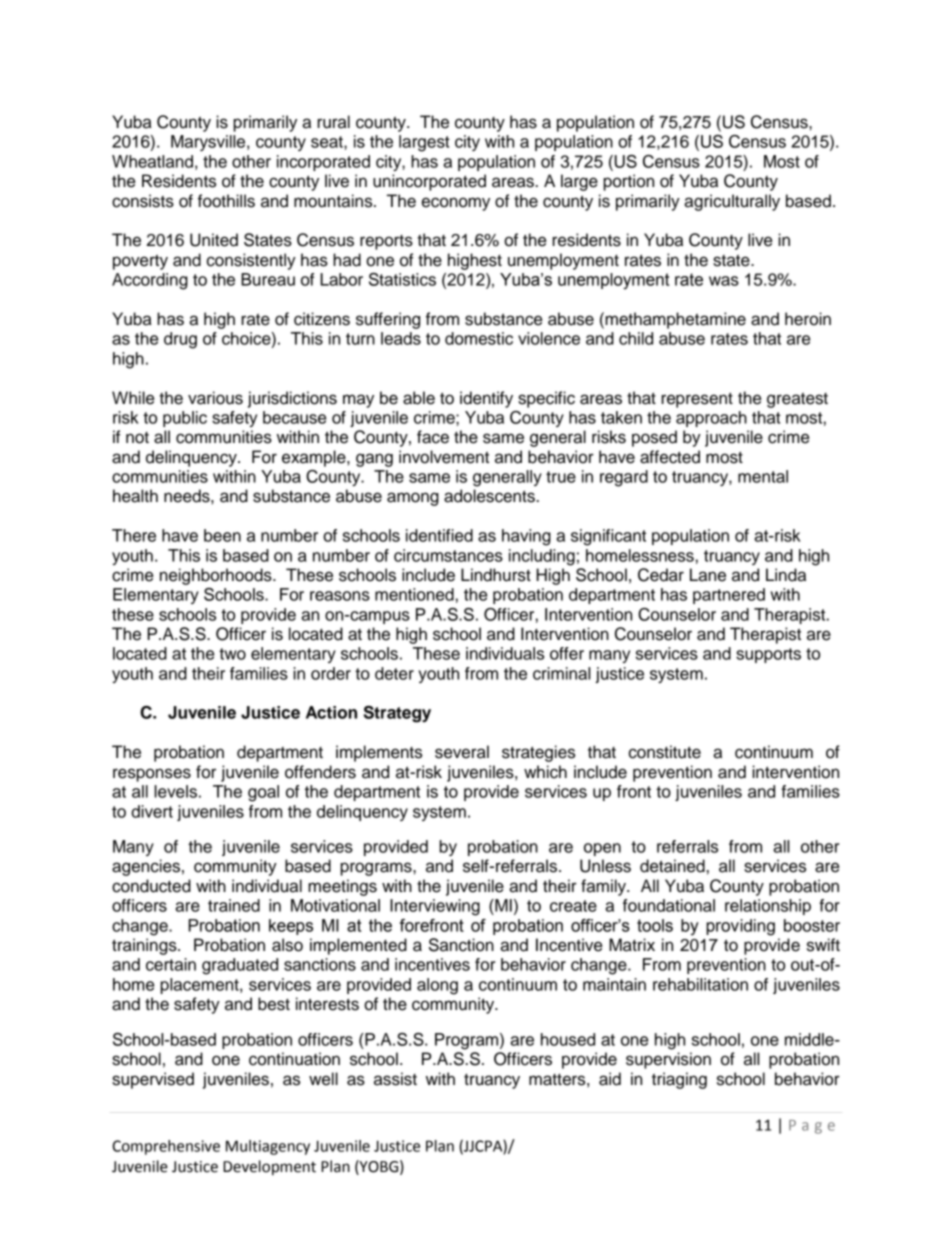  I want to click on economy, so click(456, 204).
